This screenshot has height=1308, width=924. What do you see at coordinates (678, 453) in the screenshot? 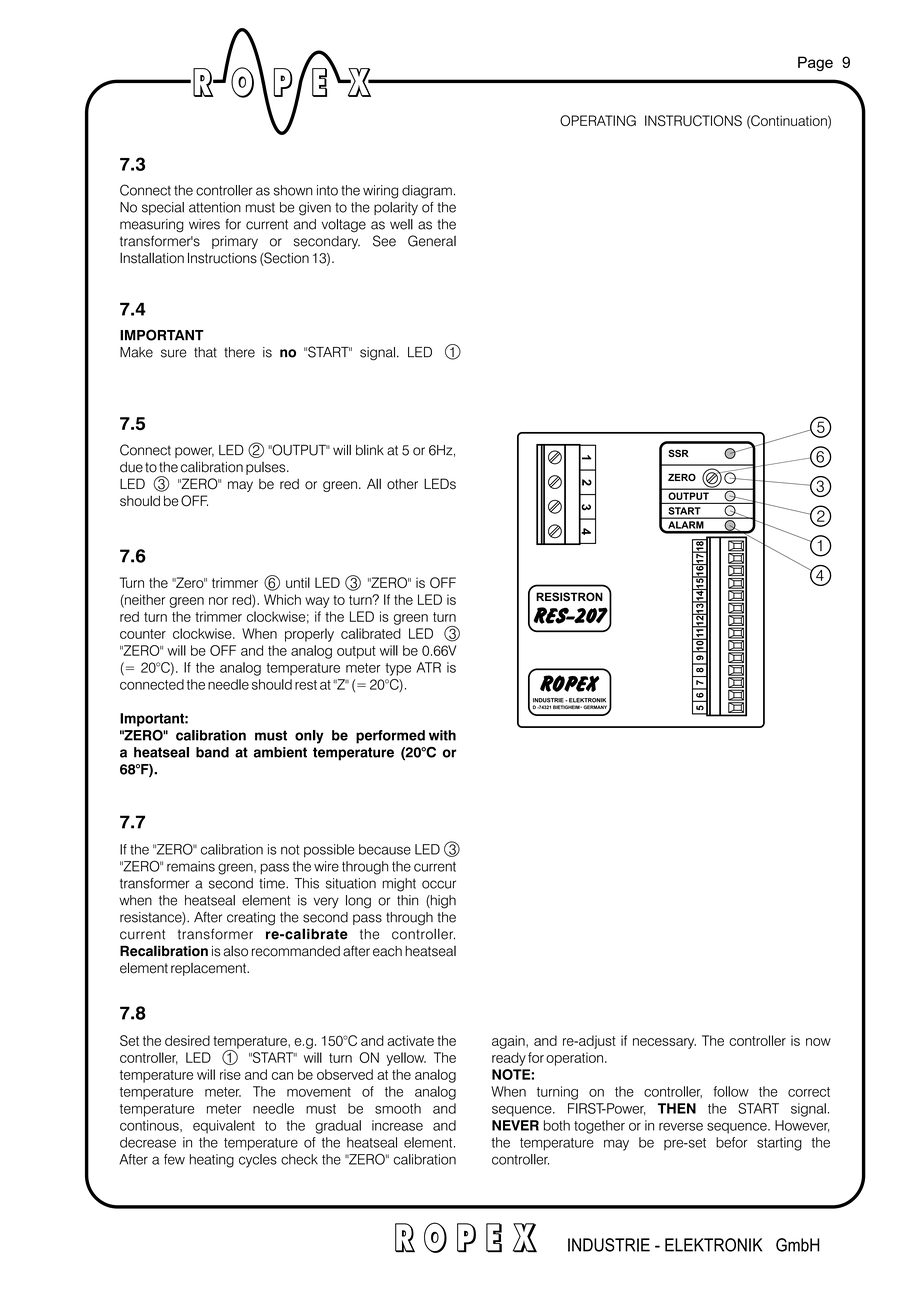
I see `SSR` at bounding box center [678, 453].
